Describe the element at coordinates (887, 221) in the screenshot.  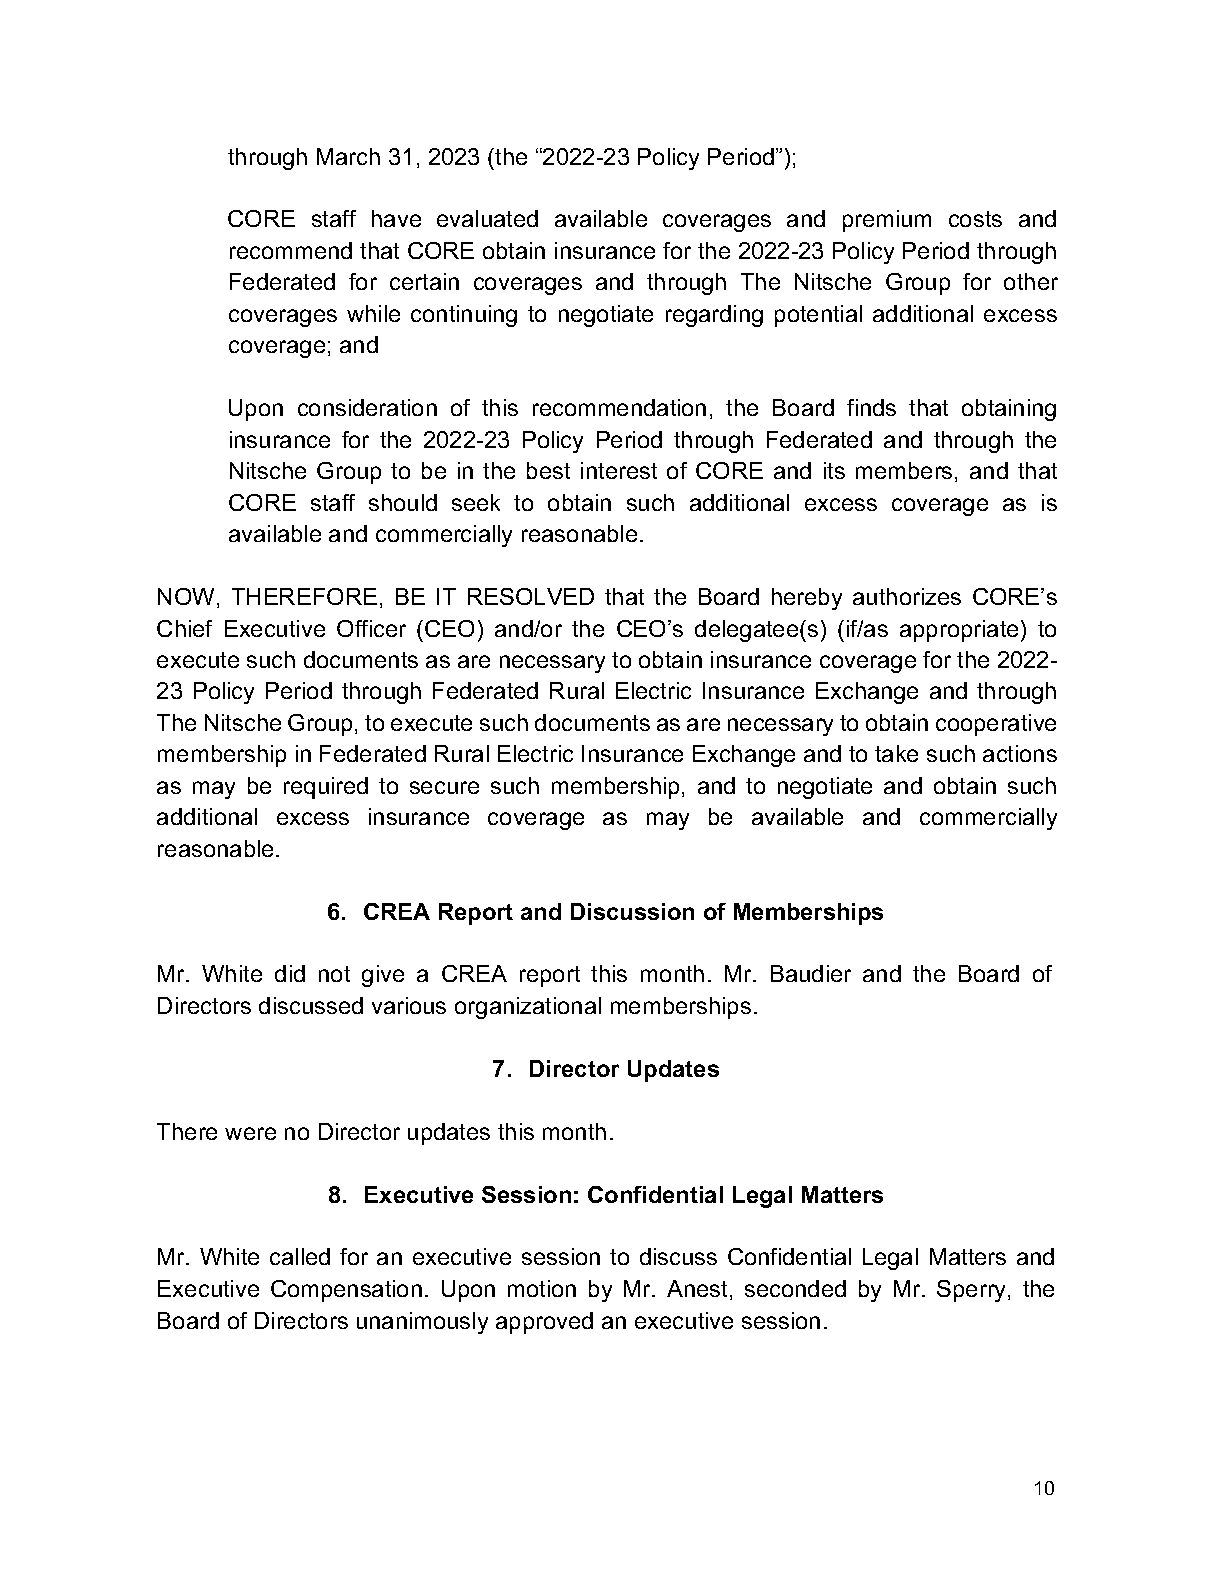
I see `premium` at that location.
